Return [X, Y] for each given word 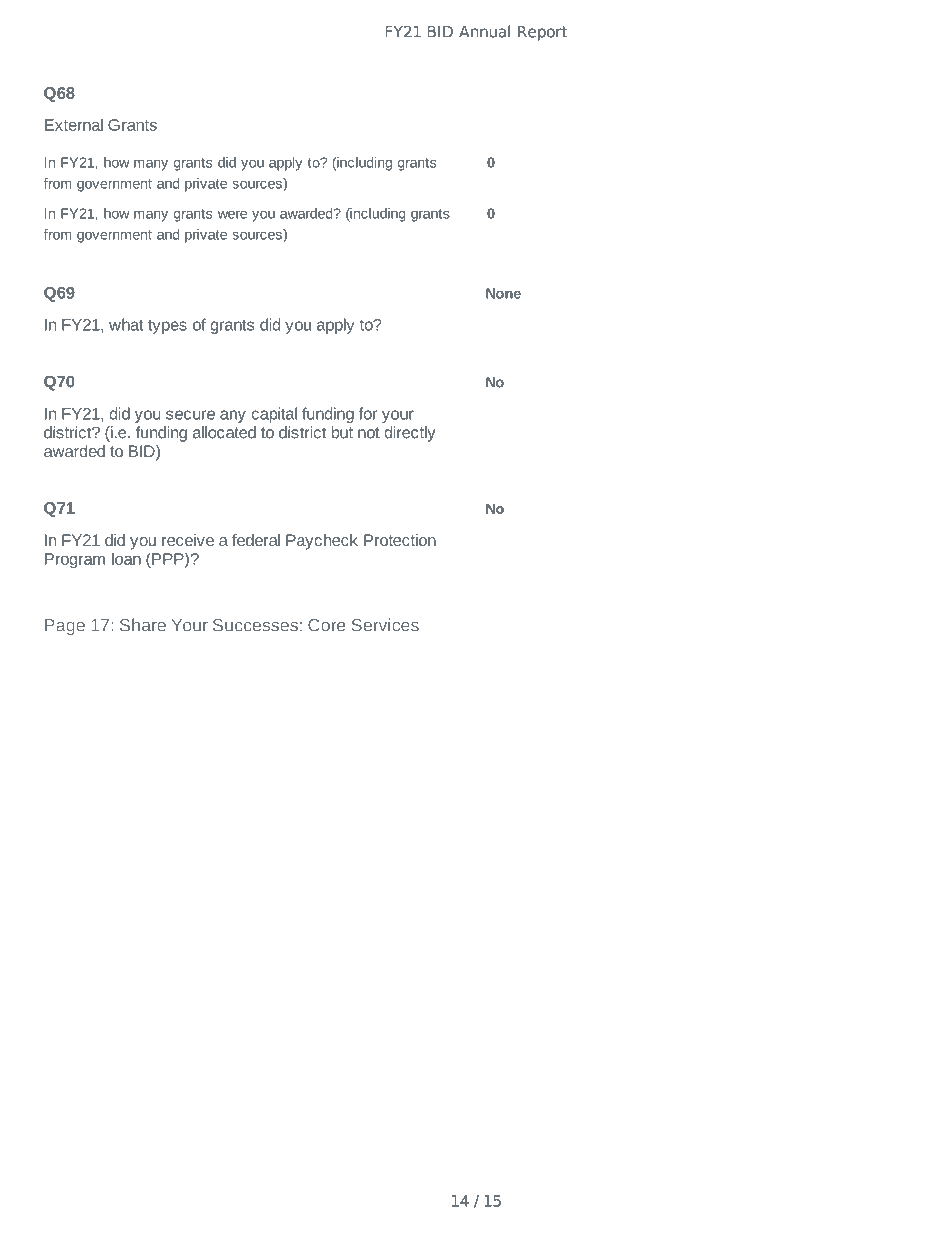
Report [542, 33]
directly [409, 434]
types [167, 327]
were [232, 215]
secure [190, 415]
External [74, 124]
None [503, 293]
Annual [484, 31]
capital [274, 415]
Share [143, 625]
